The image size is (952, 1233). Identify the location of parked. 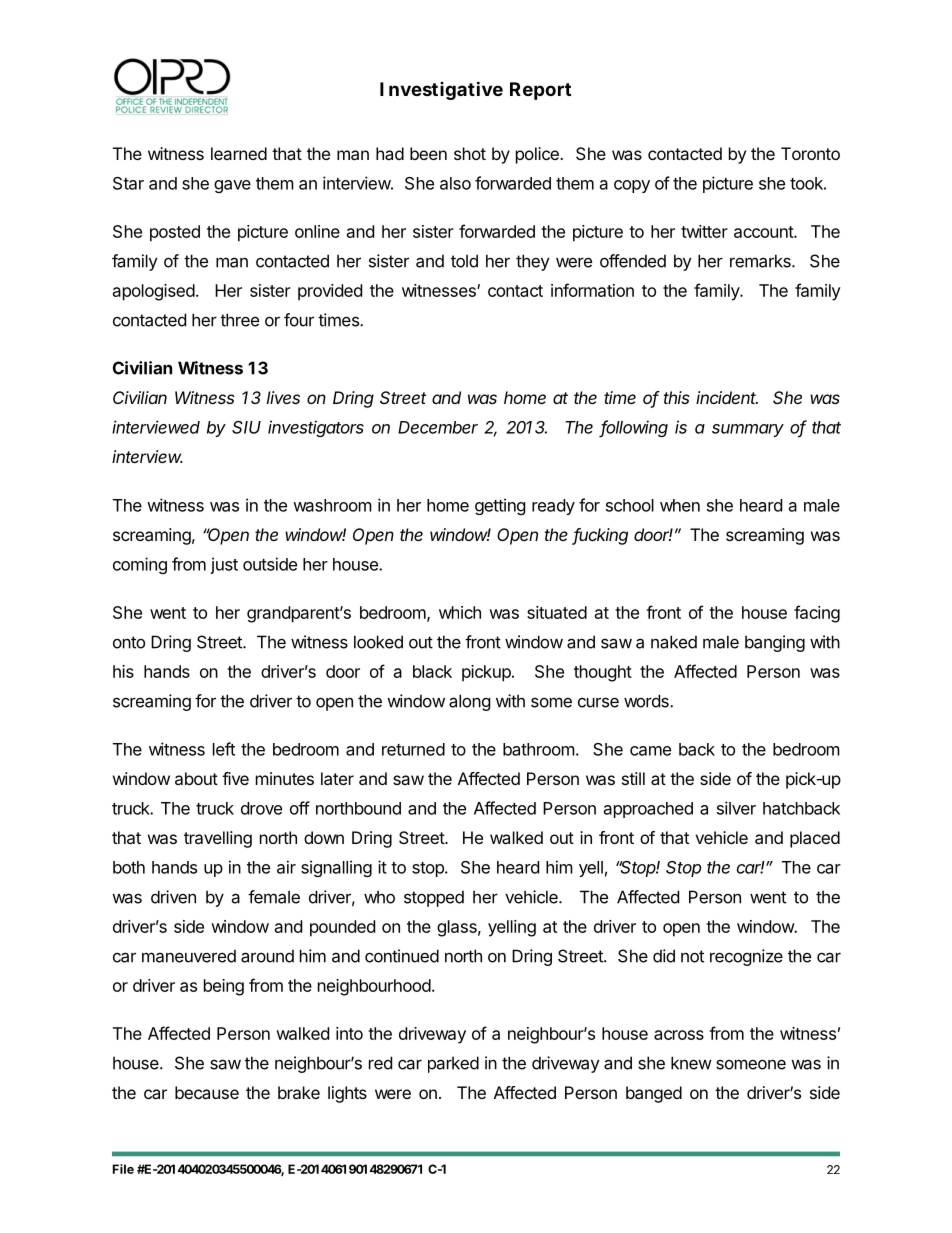
(453, 1064).
